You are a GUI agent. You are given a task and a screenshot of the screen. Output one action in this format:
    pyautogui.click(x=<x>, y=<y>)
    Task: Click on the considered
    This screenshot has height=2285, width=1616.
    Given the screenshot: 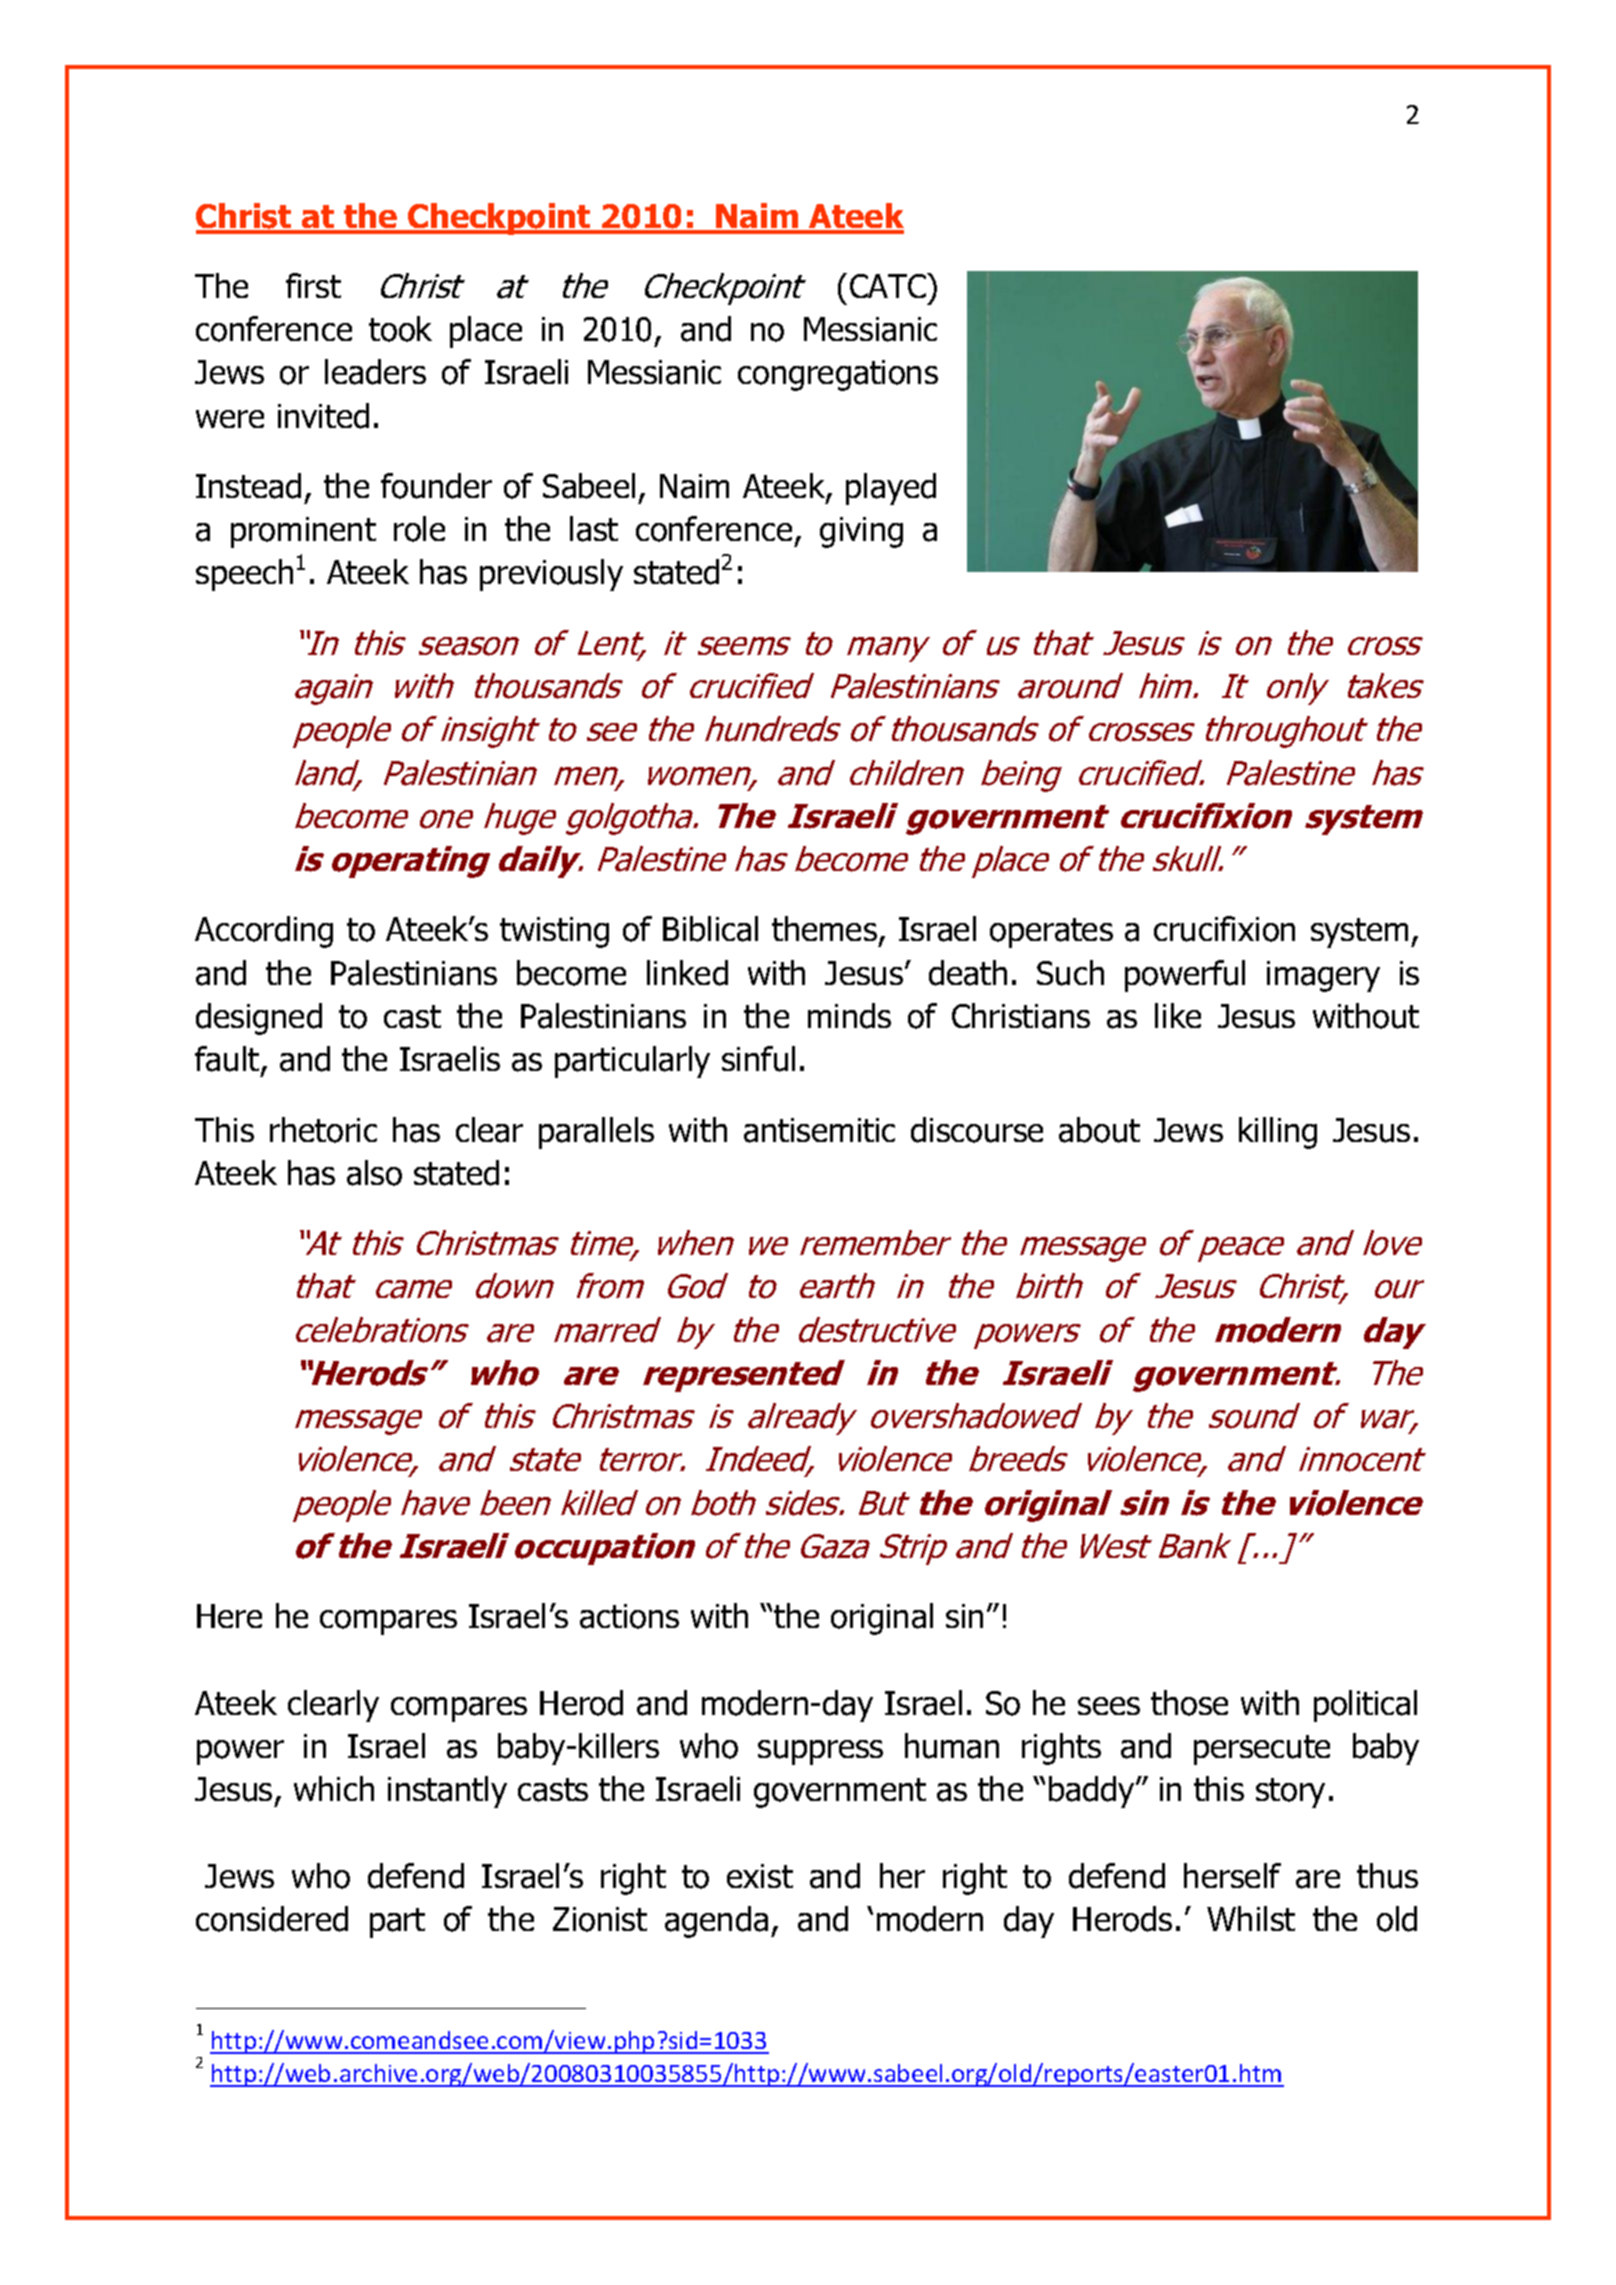 What is the action you would take?
    pyautogui.click(x=272, y=1919)
